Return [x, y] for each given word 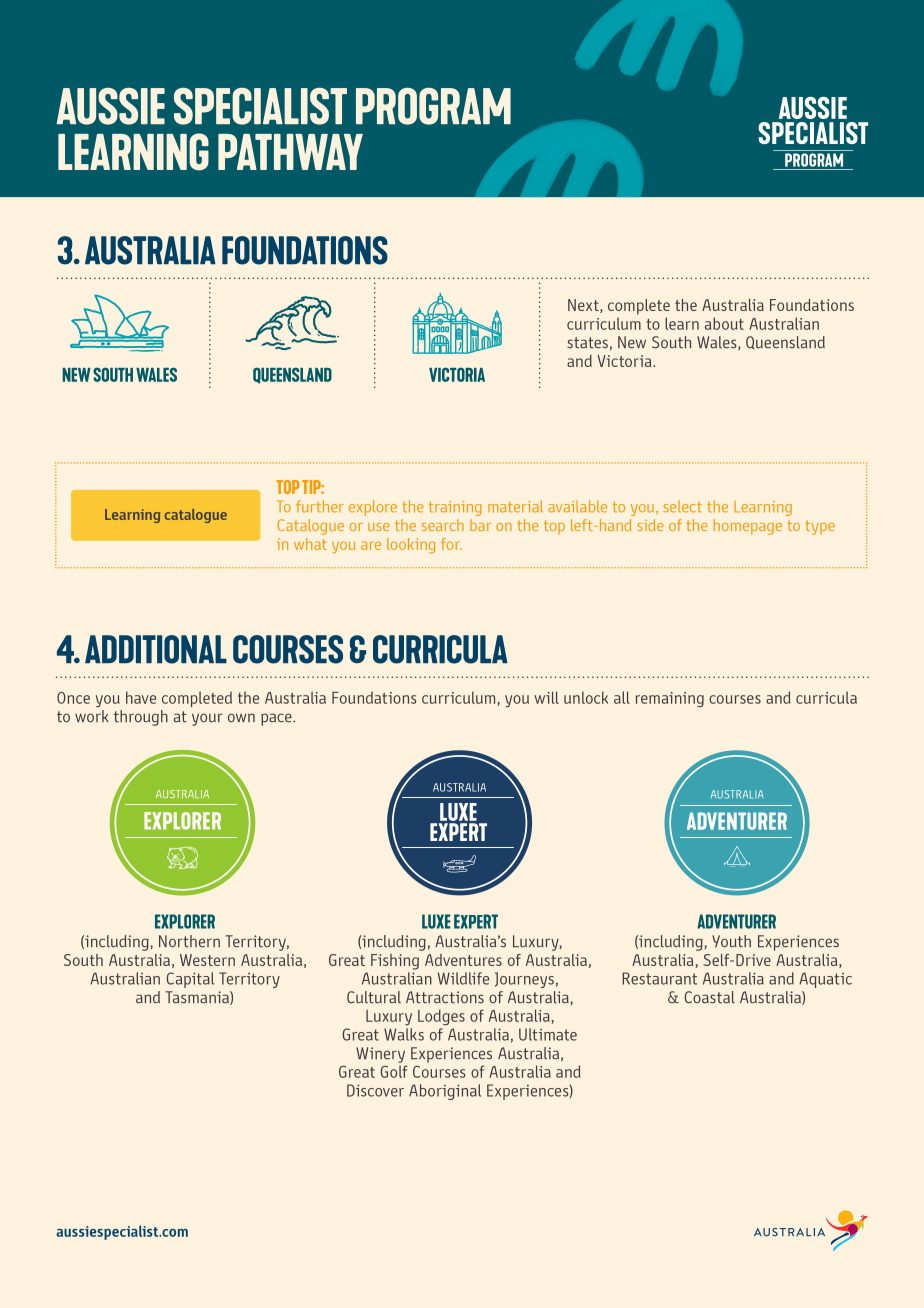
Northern [189, 941]
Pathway [290, 152]
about [724, 323]
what [310, 544]
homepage [748, 527]
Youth [731, 941]
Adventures [463, 960]
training [455, 508]
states [587, 343]
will [546, 697]
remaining [669, 699]
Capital [190, 980]
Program [433, 106]
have [141, 697]
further [320, 506]
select [682, 506]
